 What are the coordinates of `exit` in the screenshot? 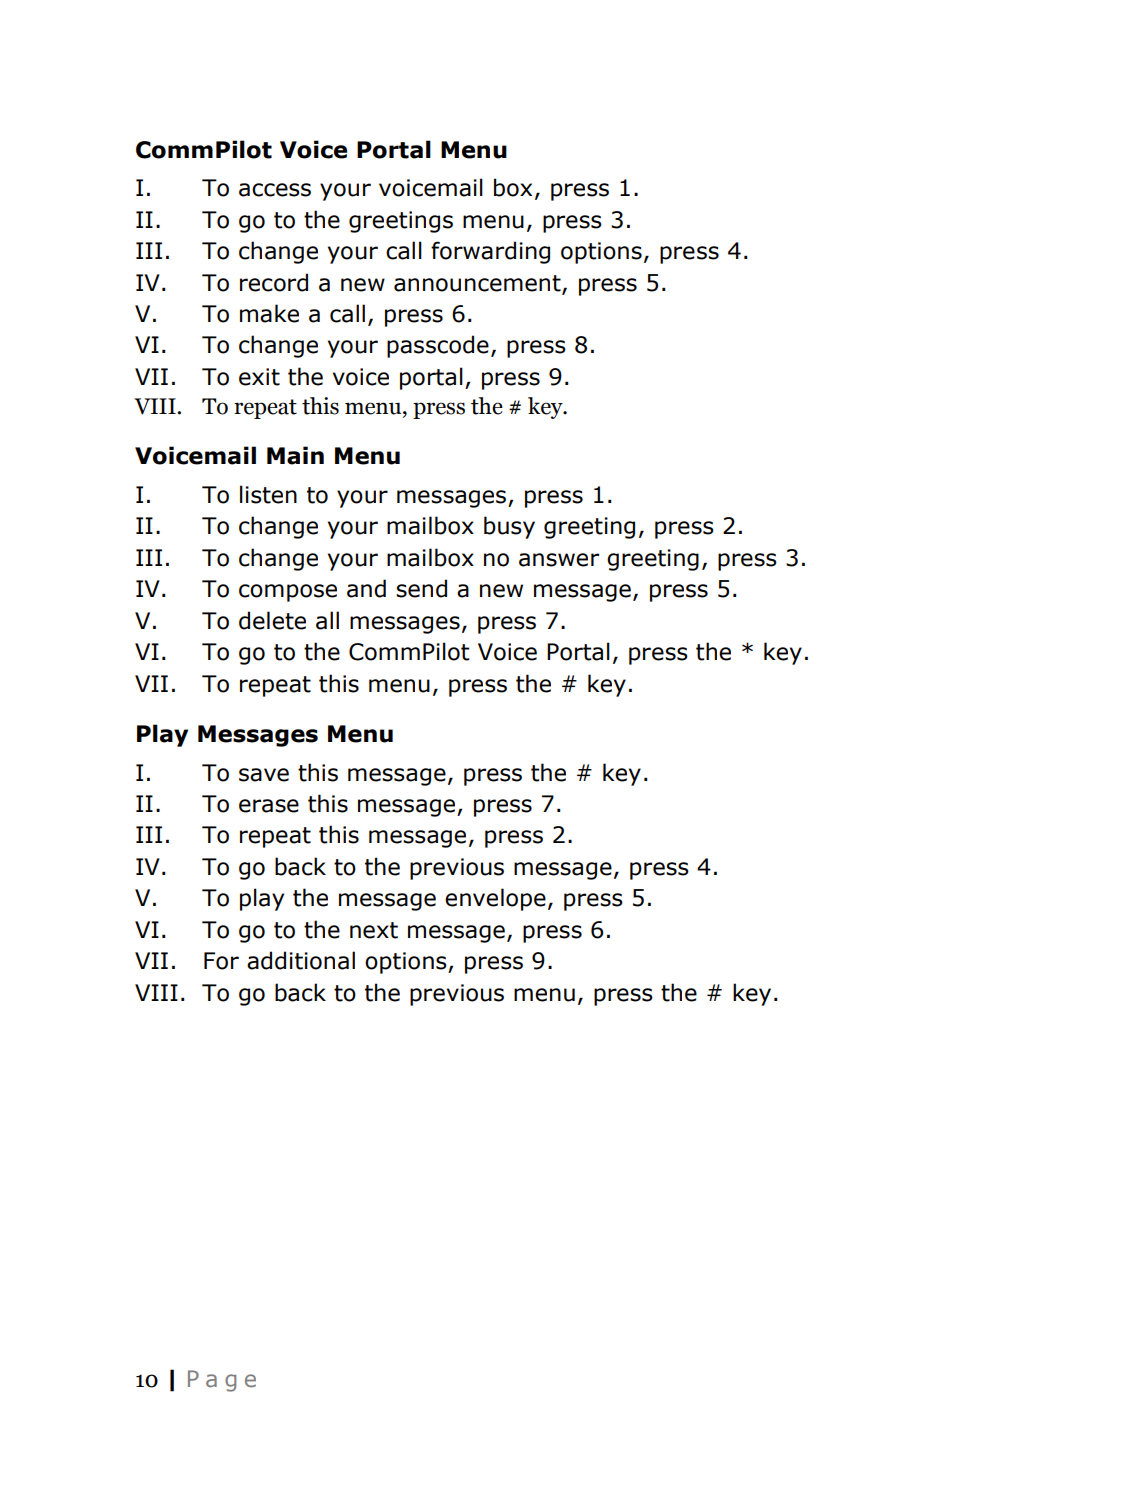 It's located at (259, 377).
